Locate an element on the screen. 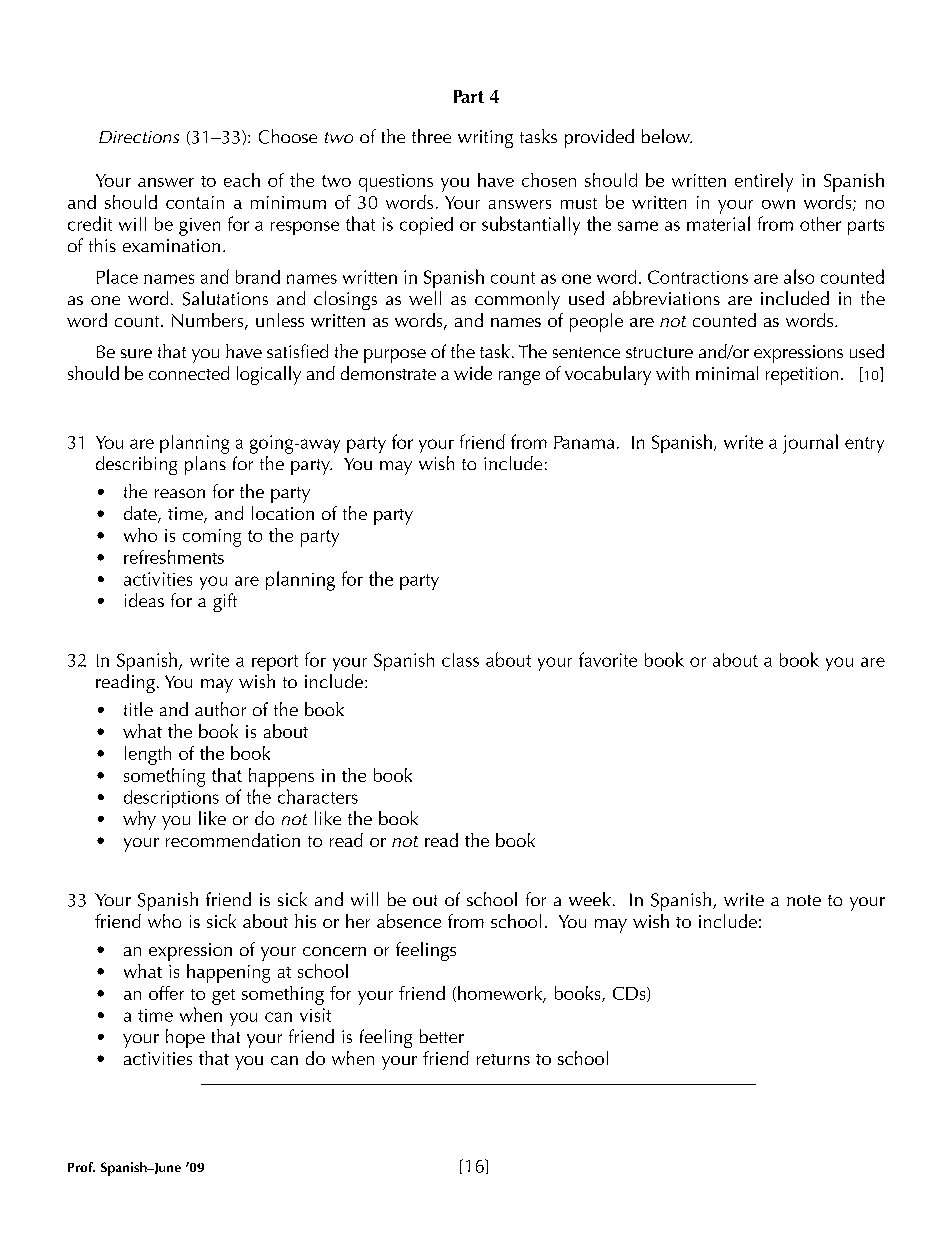 The height and width of the screenshot is (1233, 952). connected is located at coordinates (189, 373).
